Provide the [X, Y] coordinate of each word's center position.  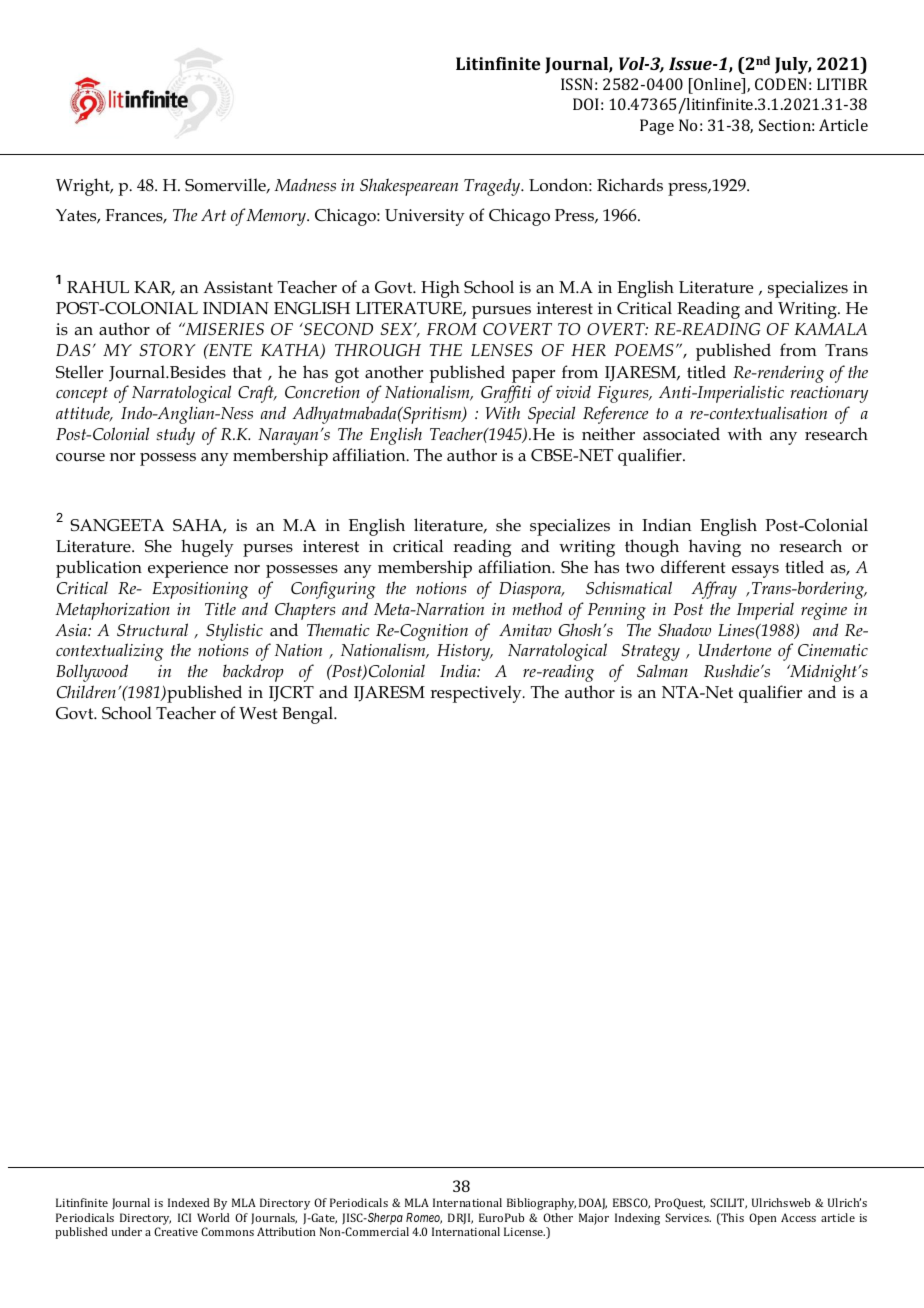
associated [681, 434]
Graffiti [506, 394]
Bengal [309, 715]
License [524, 1231]
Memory [277, 217]
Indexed [189, 1202]
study [175, 436]
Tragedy [493, 187]
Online [717, 86]
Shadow [684, 629]
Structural [152, 629]
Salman [662, 671]
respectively [477, 694]
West [258, 713]
